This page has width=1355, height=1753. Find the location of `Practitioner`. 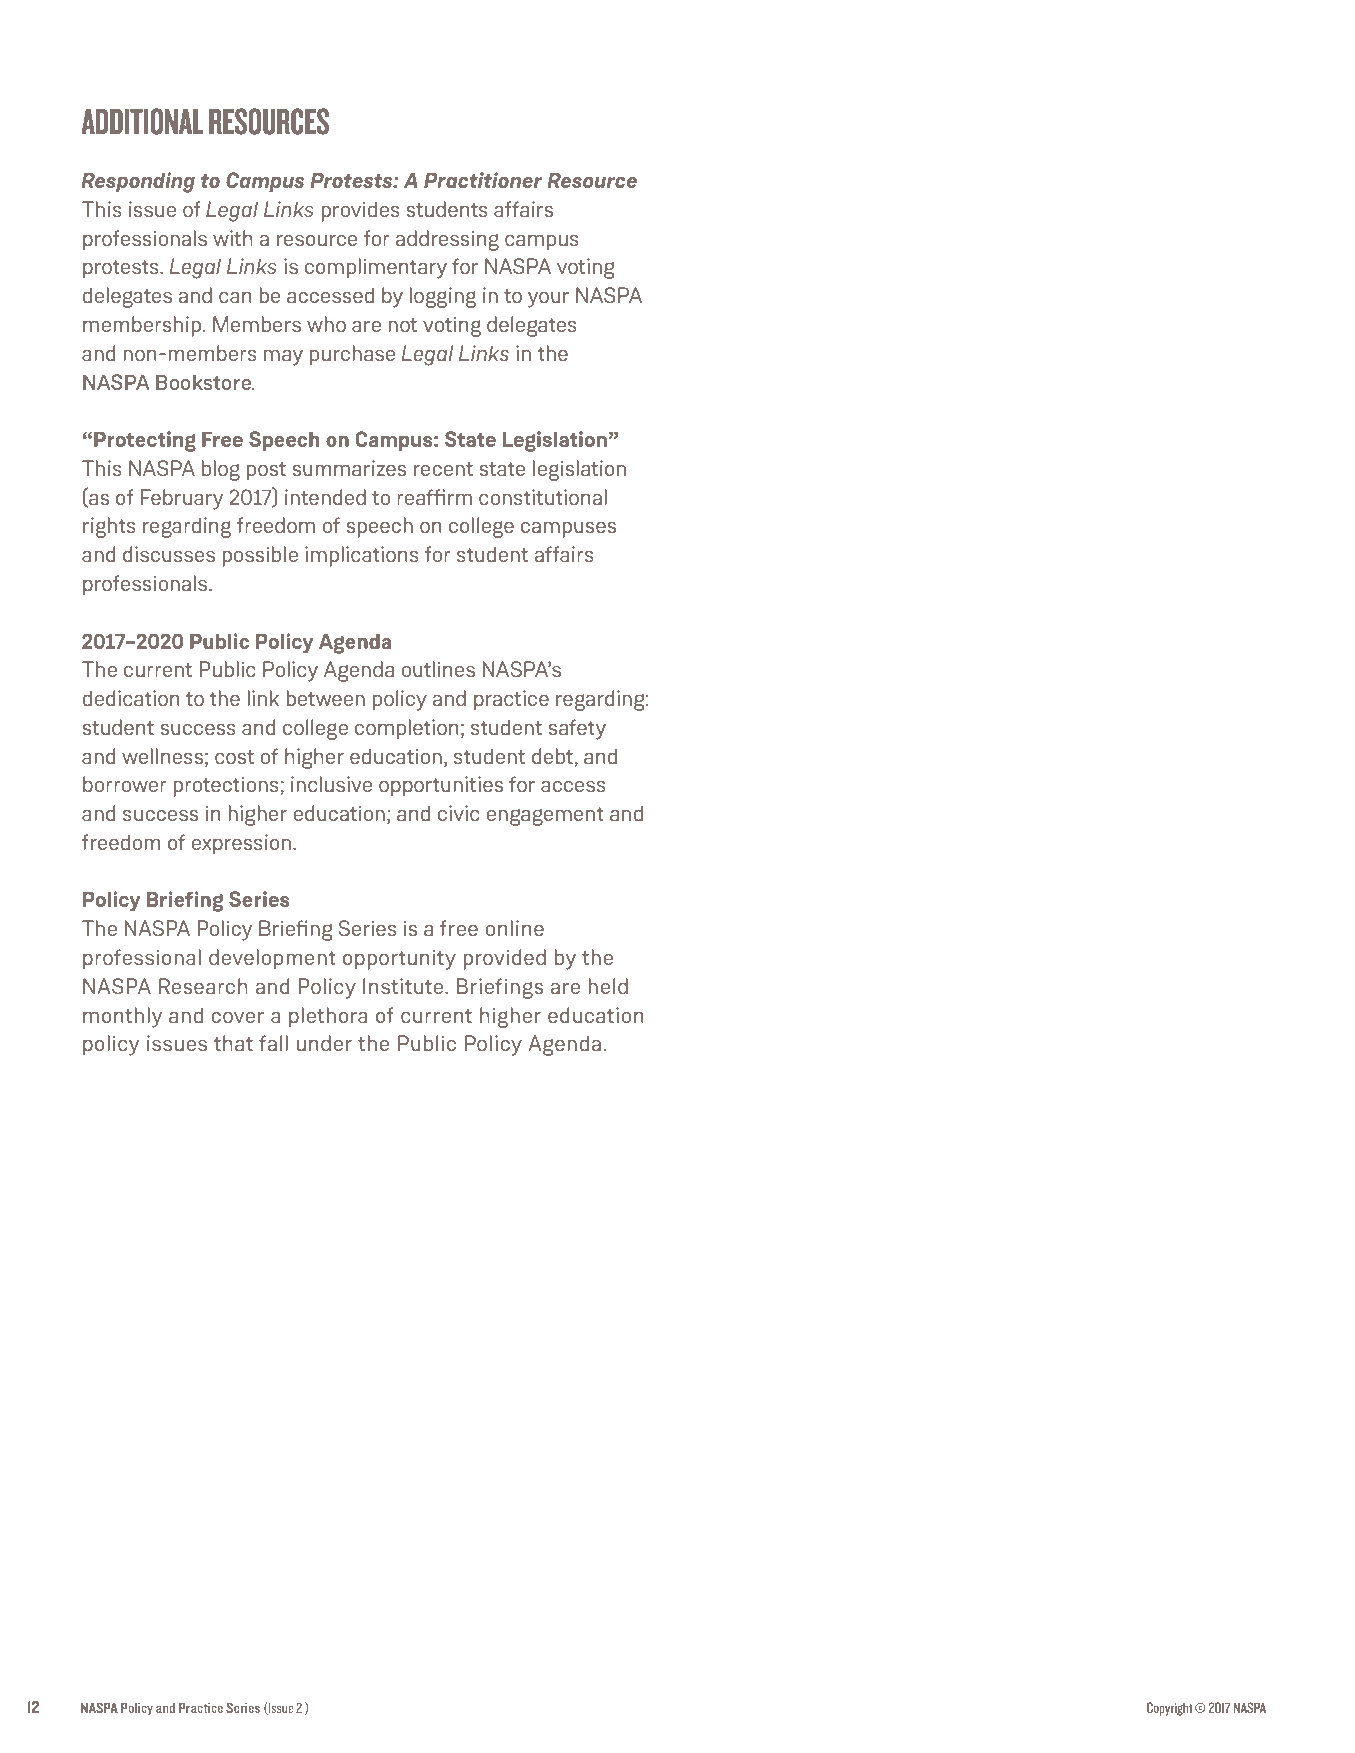

Practitioner is located at coordinates (483, 180).
